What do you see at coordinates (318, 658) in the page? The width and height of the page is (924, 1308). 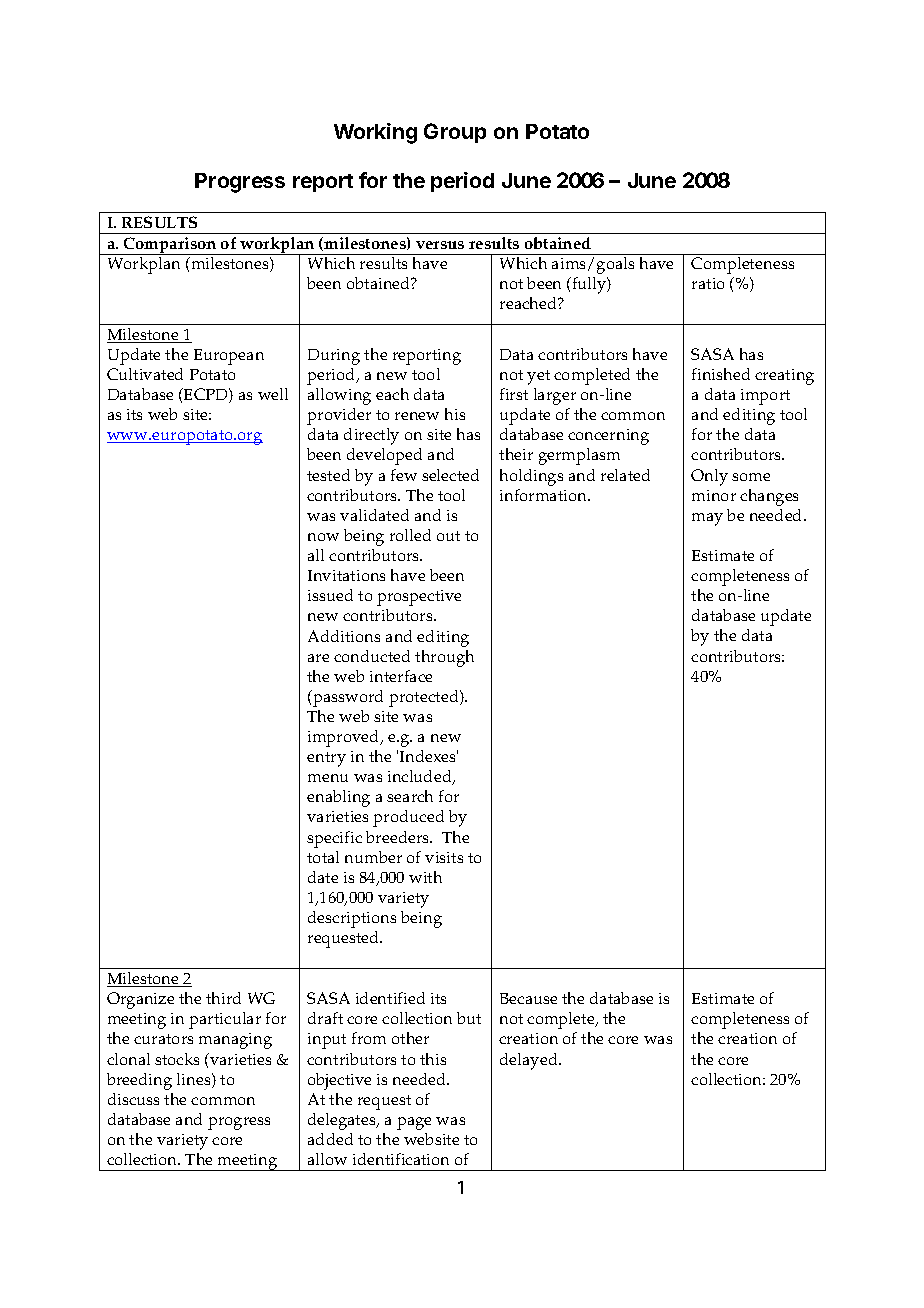 I see `are` at bounding box center [318, 658].
